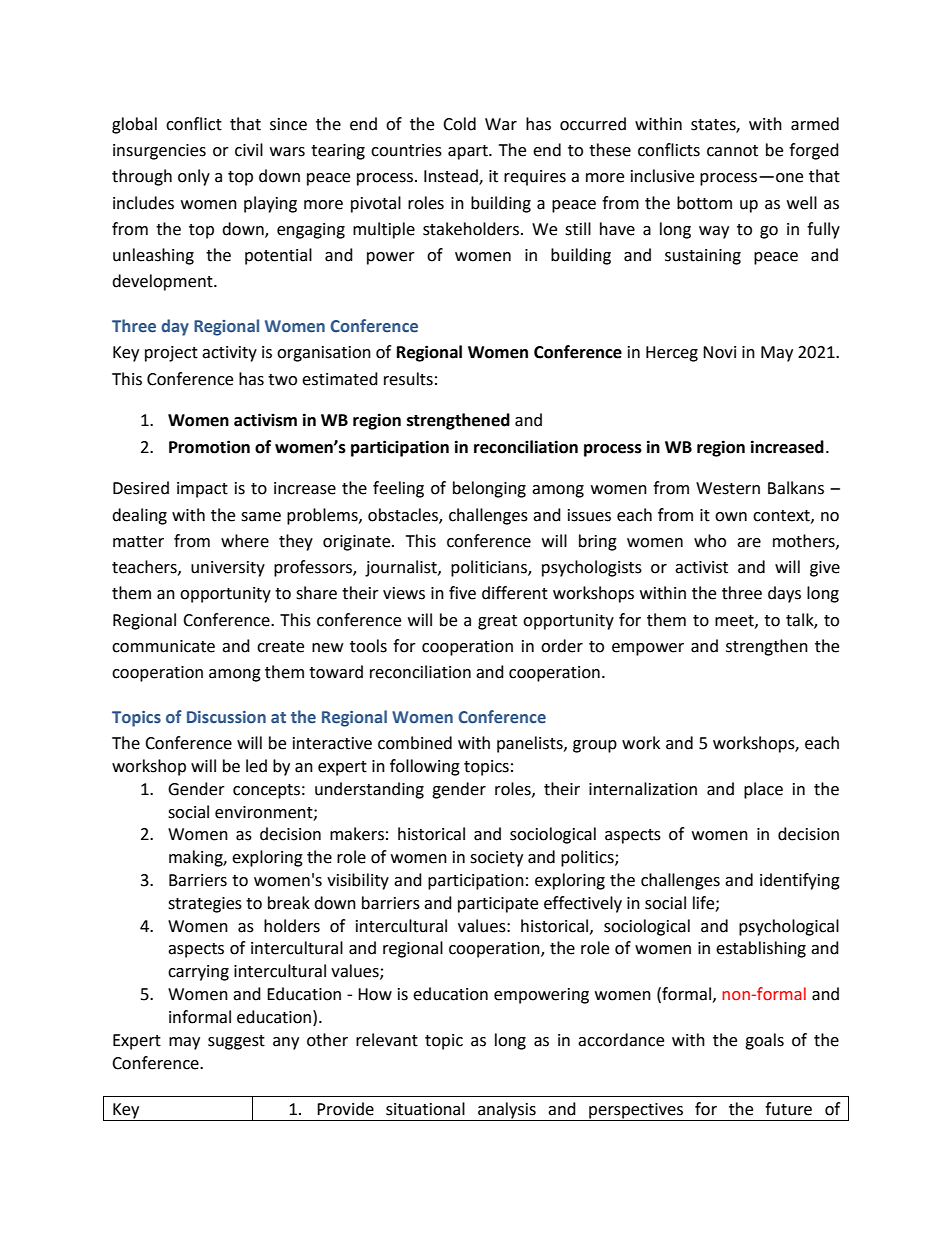 The height and width of the screenshot is (1233, 952). I want to click on Western, so click(728, 488).
